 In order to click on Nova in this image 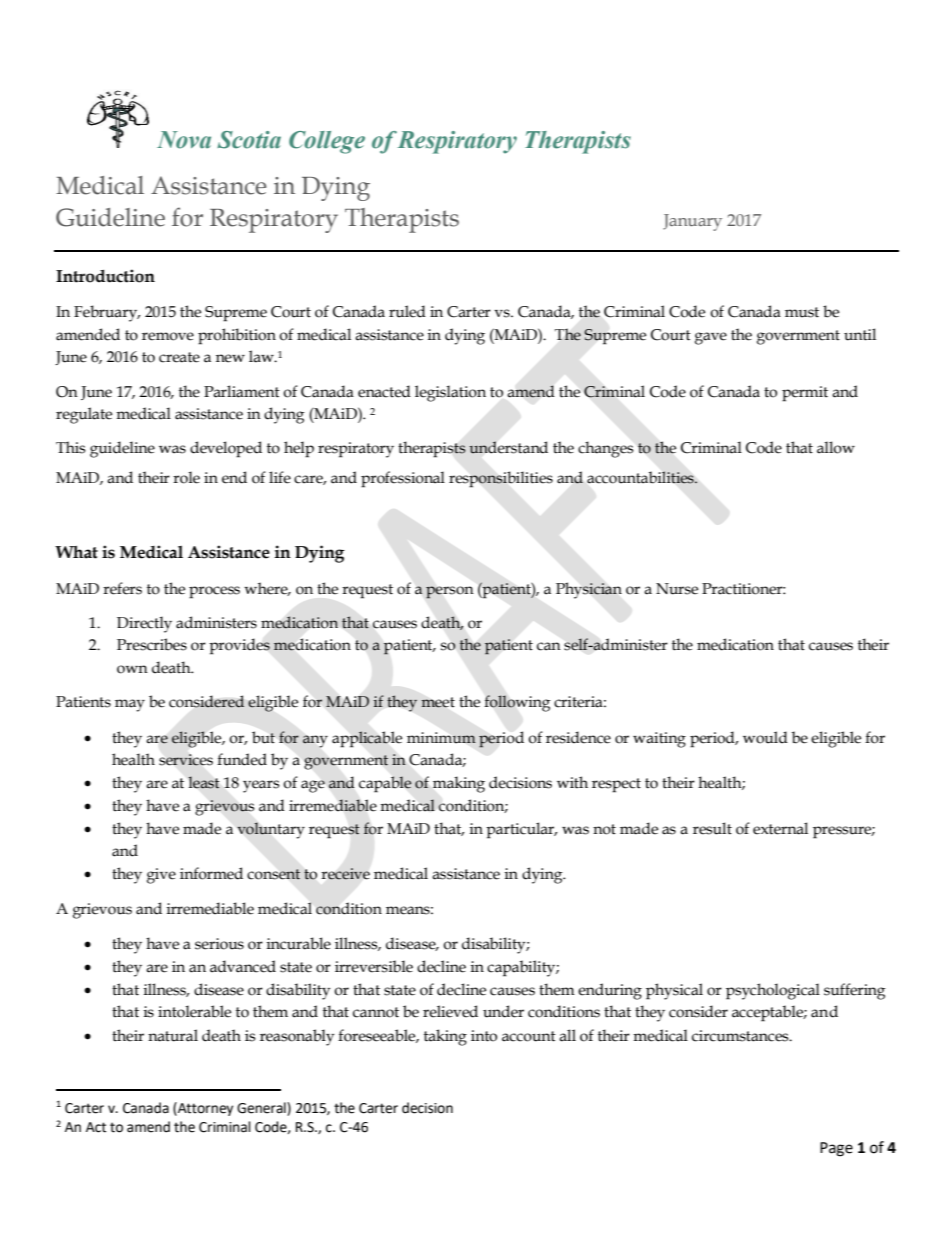, I will do `click(184, 140)`.
